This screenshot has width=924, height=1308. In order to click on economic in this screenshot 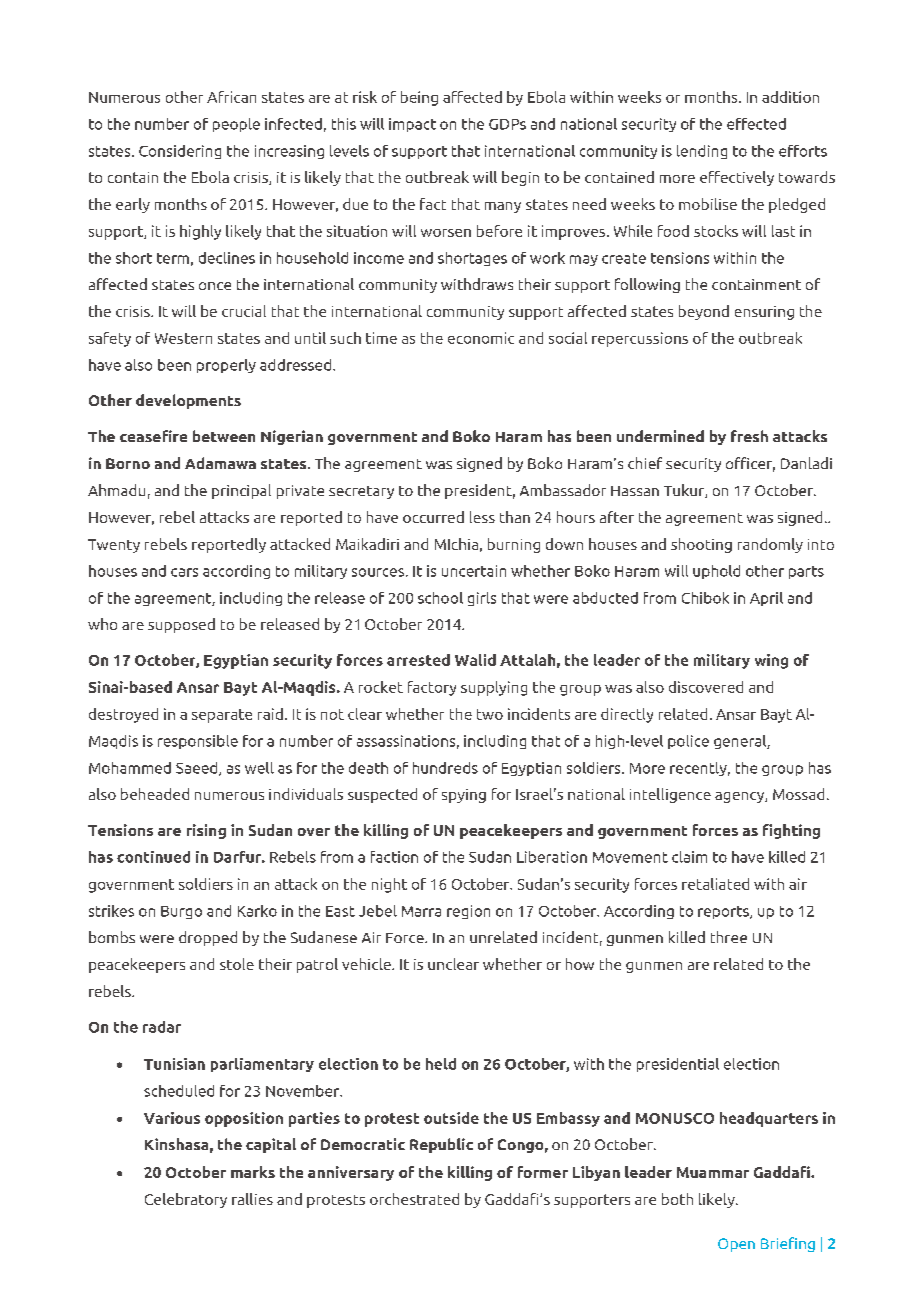, I will do `click(481, 338)`.
